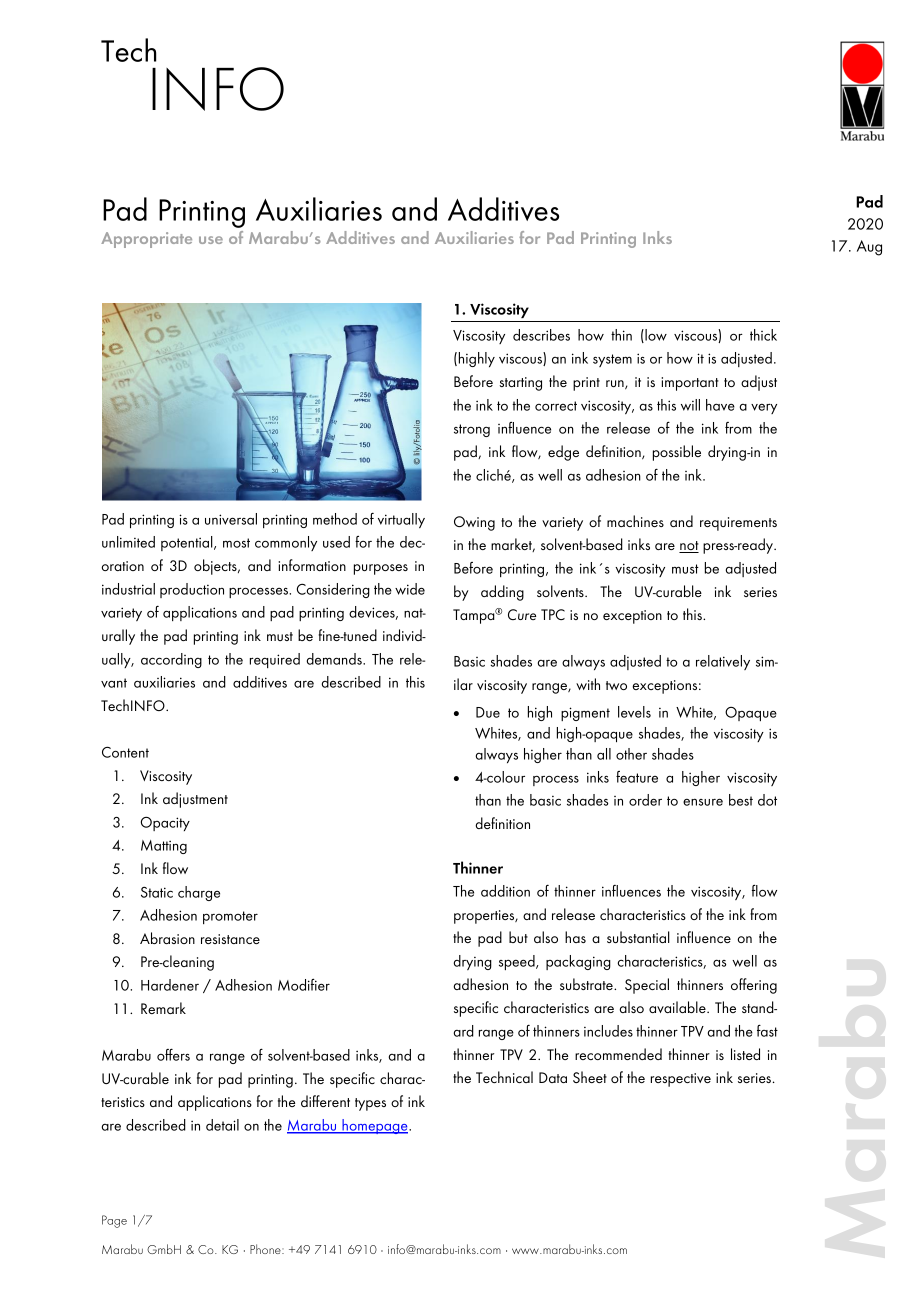 The width and height of the page is (924, 1308). What do you see at coordinates (767, 800) in the page?
I see `dot` at bounding box center [767, 800].
